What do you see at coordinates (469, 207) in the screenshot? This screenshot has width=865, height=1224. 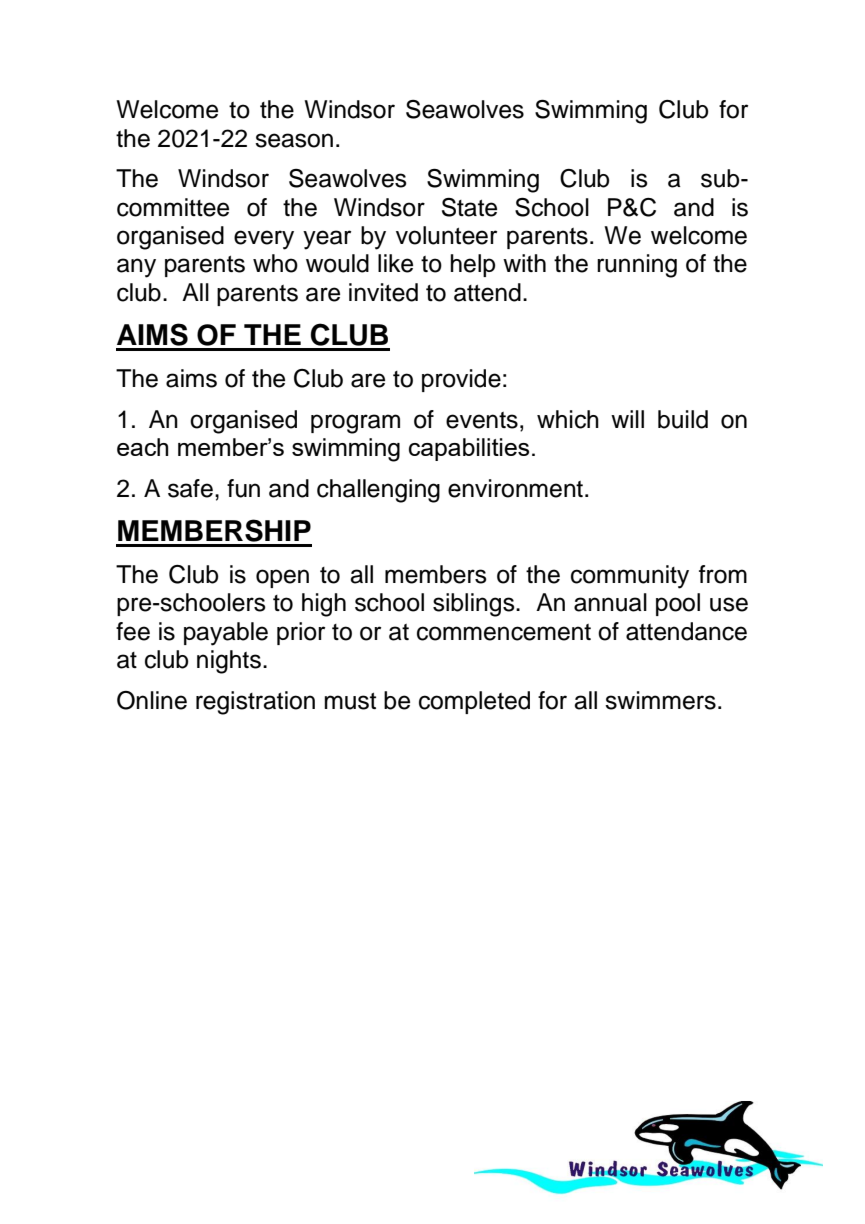 I see `State` at bounding box center [469, 207].
